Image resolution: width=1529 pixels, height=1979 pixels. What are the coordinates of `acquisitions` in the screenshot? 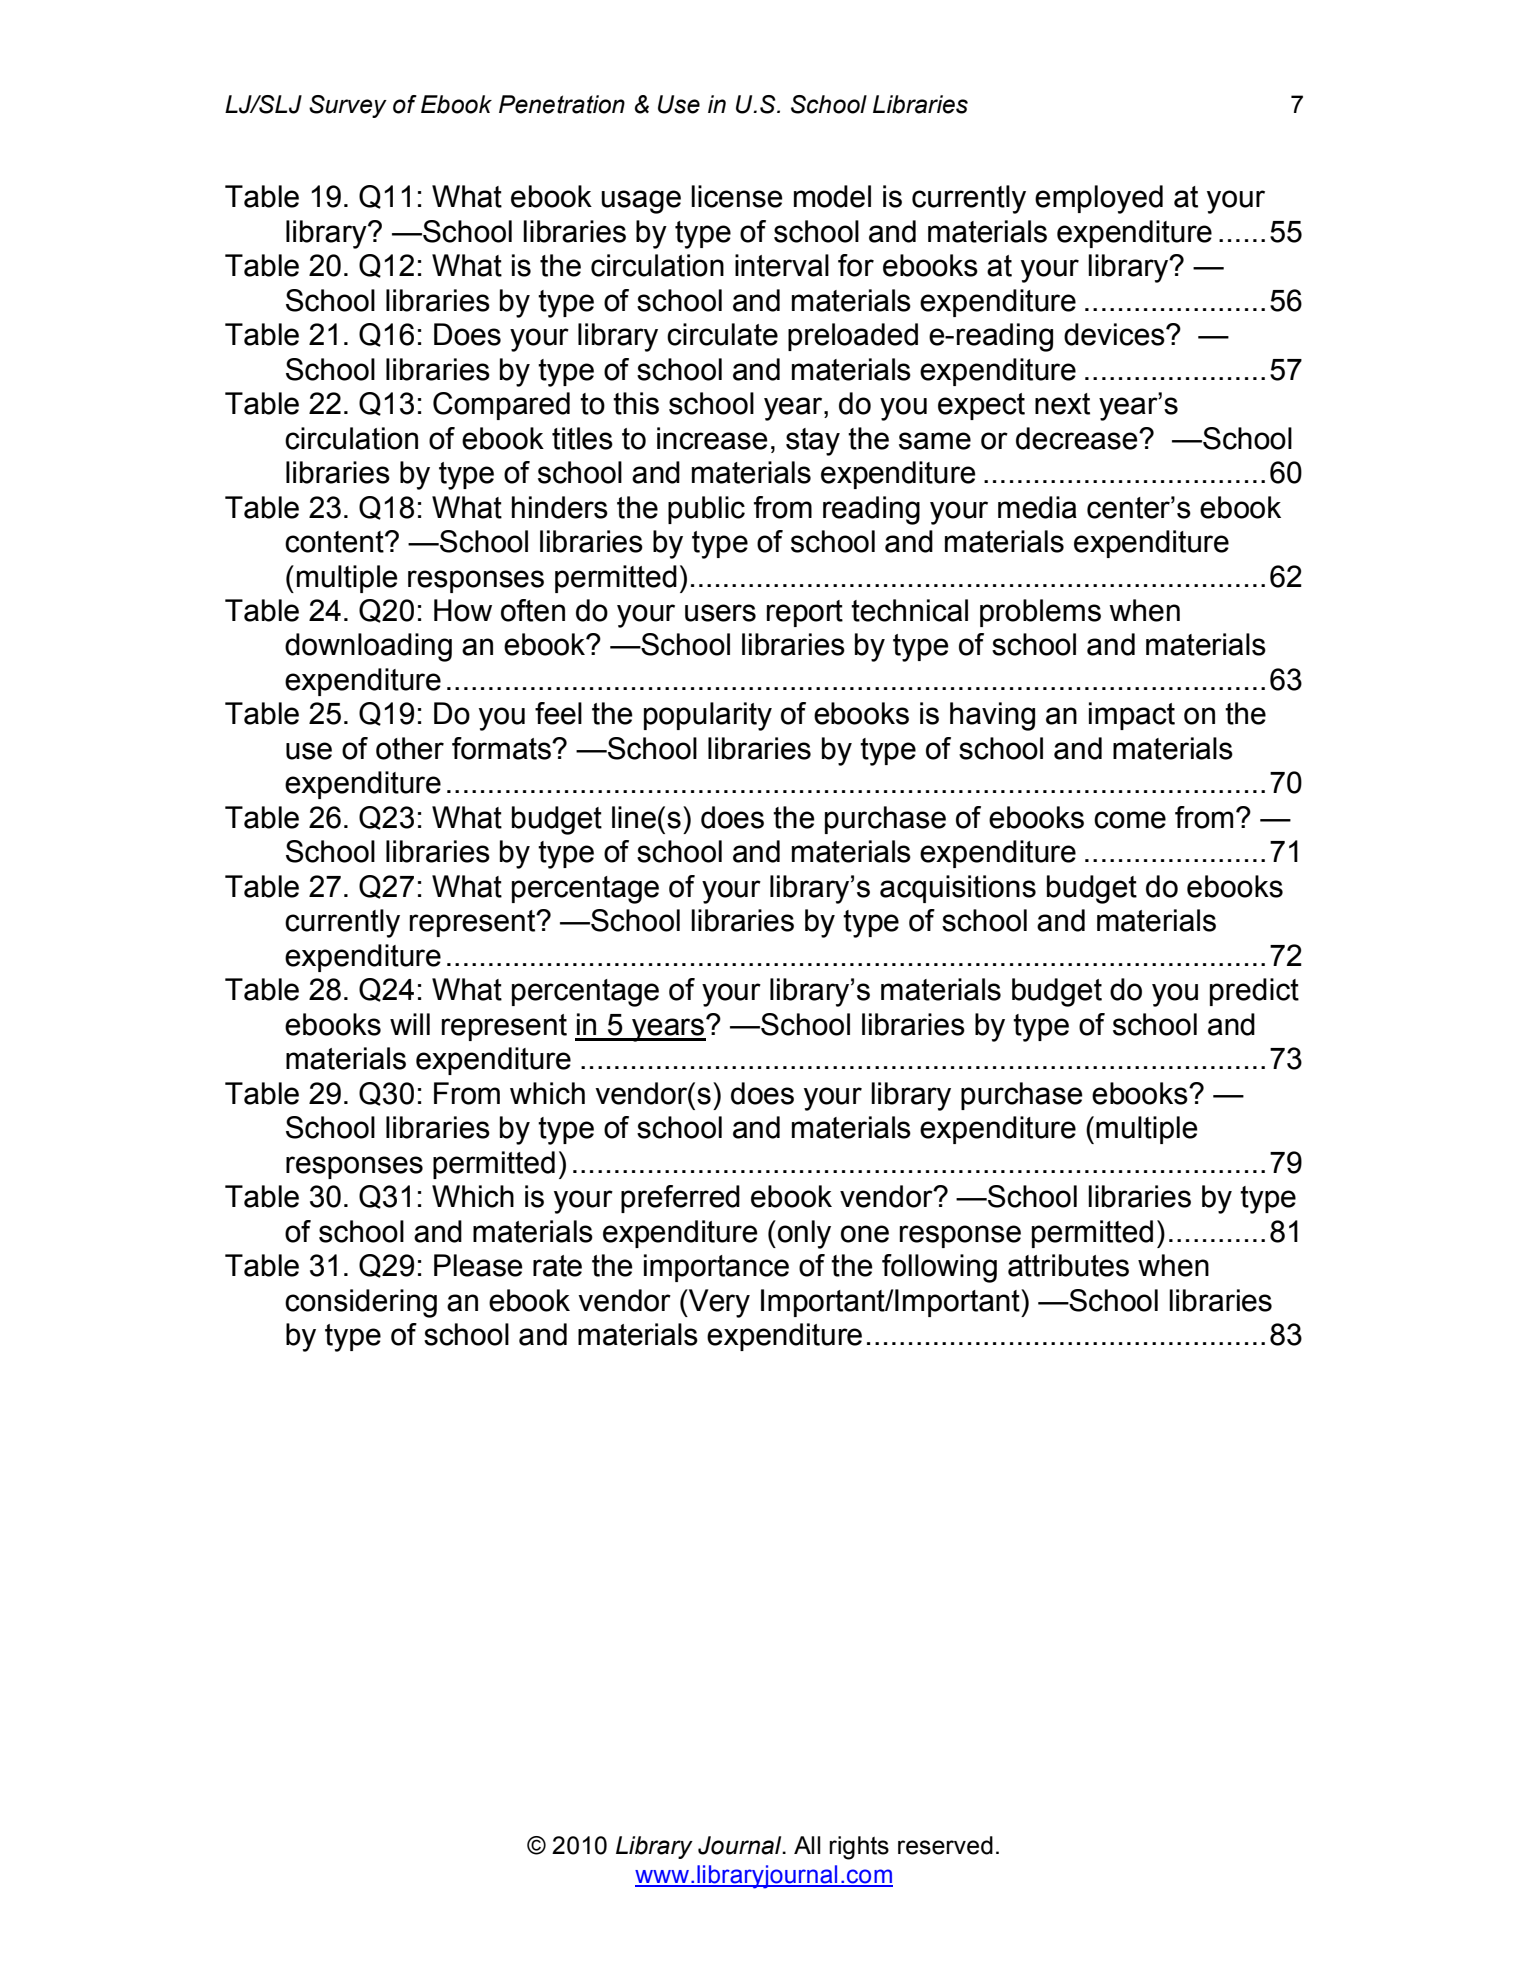 It's located at (958, 889).
